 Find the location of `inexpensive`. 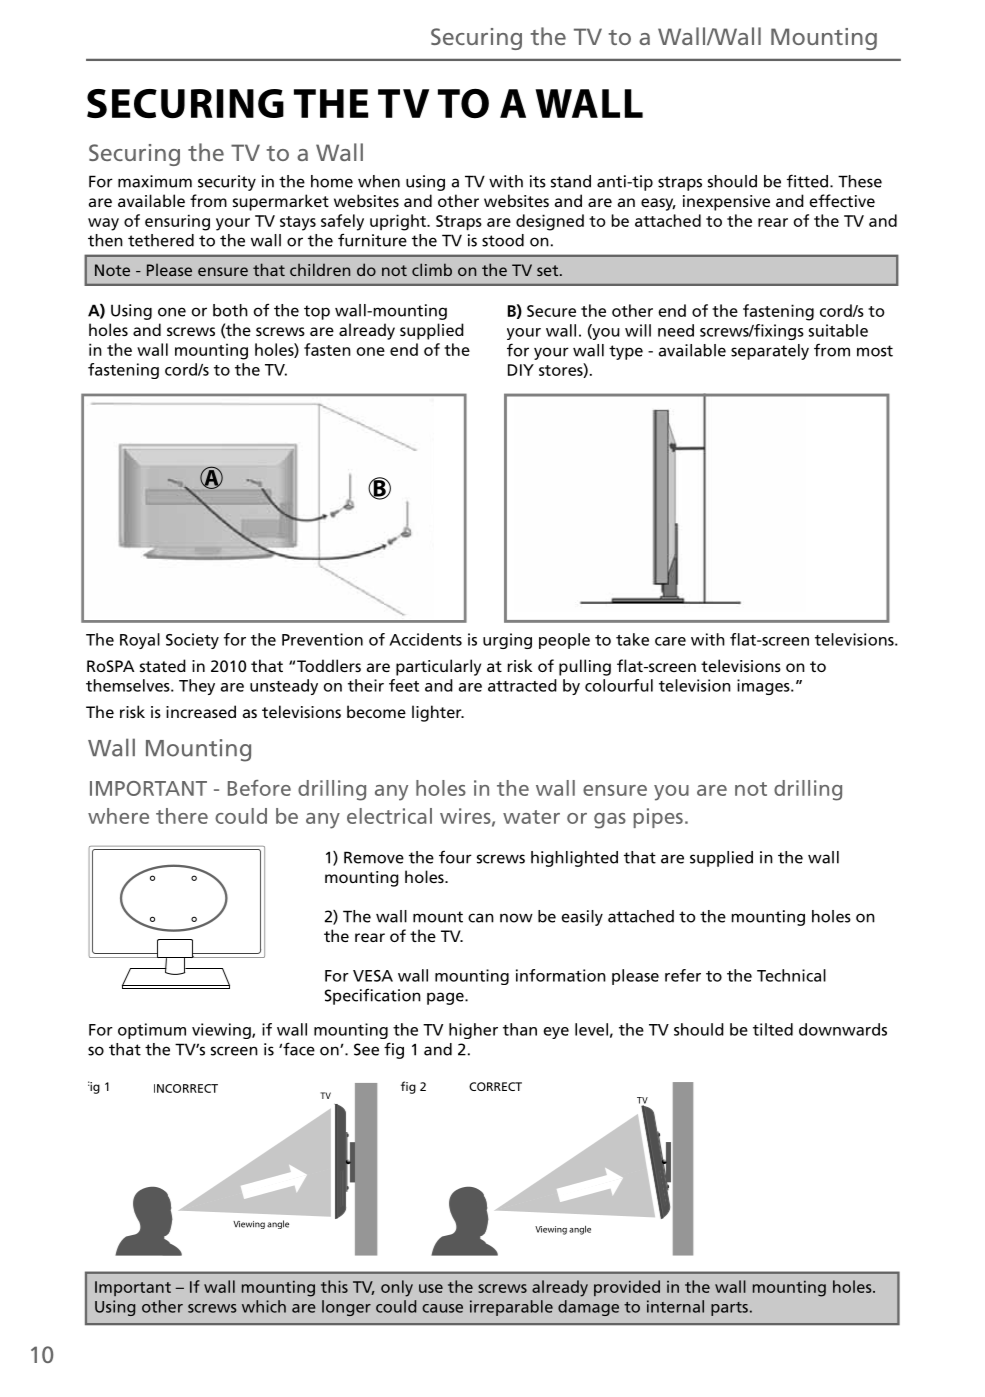

inexpensive is located at coordinates (726, 203).
